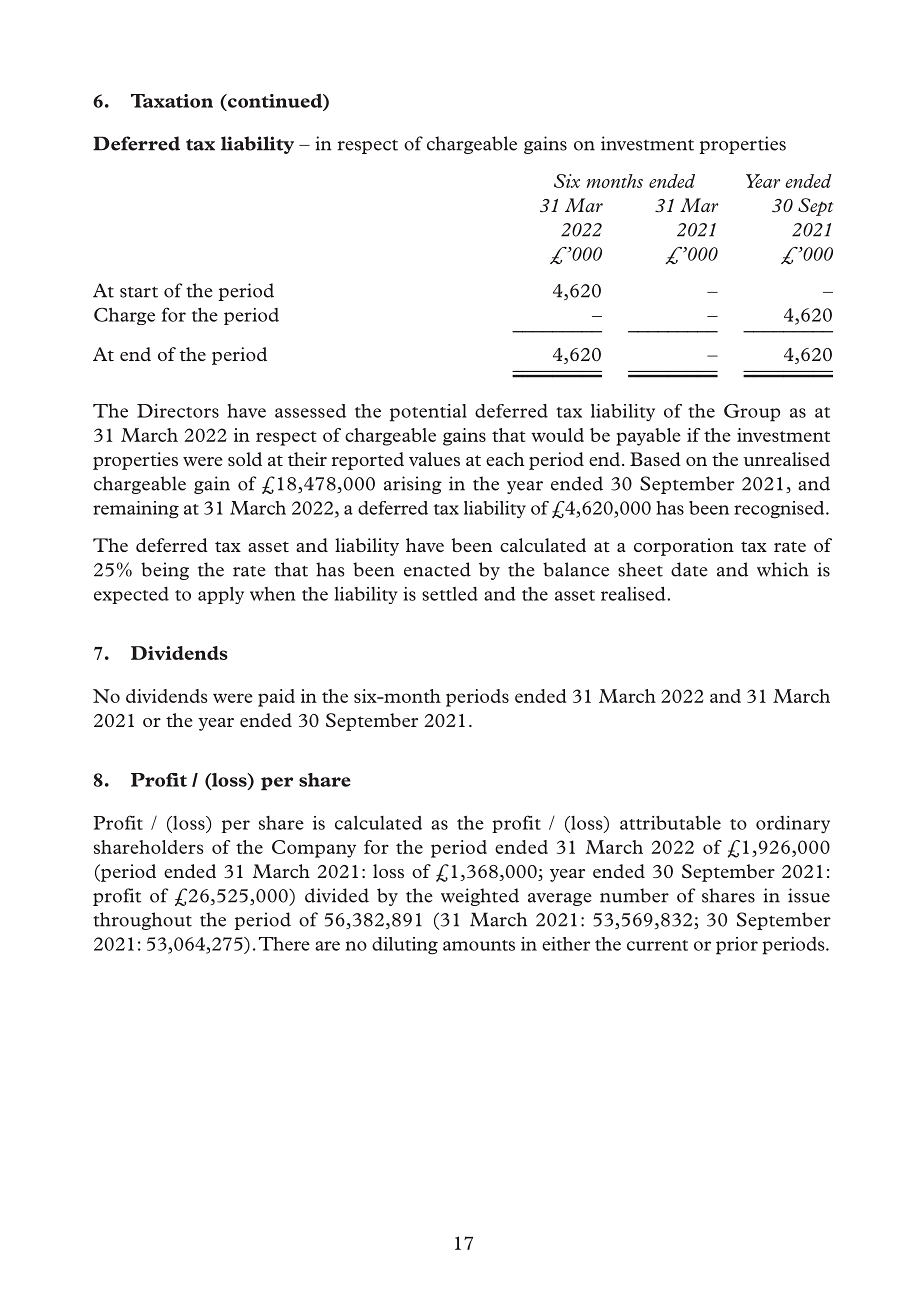 The image size is (924, 1311). What do you see at coordinates (172, 101) in the image?
I see `Taxation` at bounding box center [172, 101].
